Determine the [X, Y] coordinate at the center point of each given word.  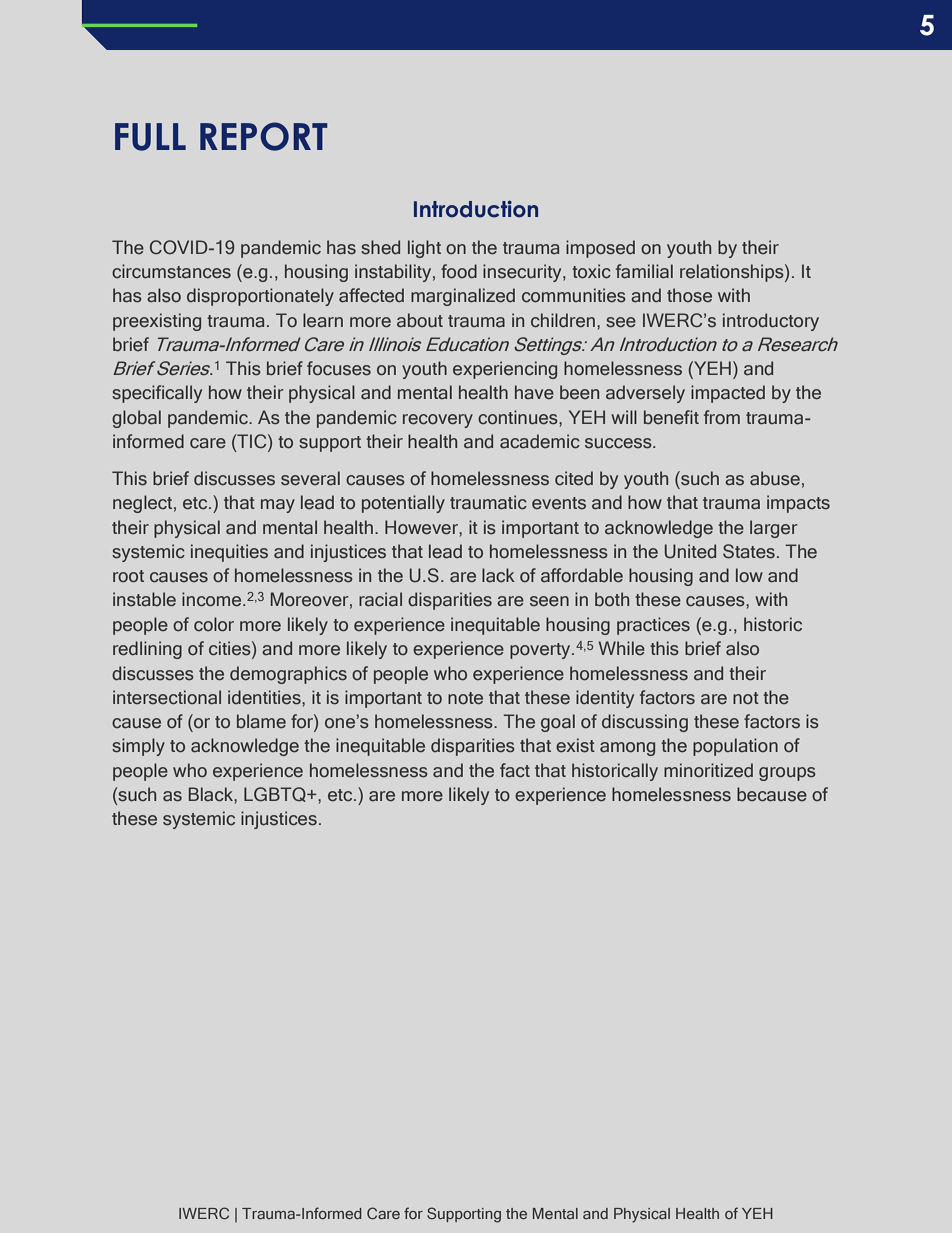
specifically [157, 394]
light [424, 249]
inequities [229, 553]
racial [380, 599]
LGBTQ [276, 794]
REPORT [264, 136]
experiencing [505, 370]
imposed [600, 249]
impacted [728, 394]
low [749, 575]
